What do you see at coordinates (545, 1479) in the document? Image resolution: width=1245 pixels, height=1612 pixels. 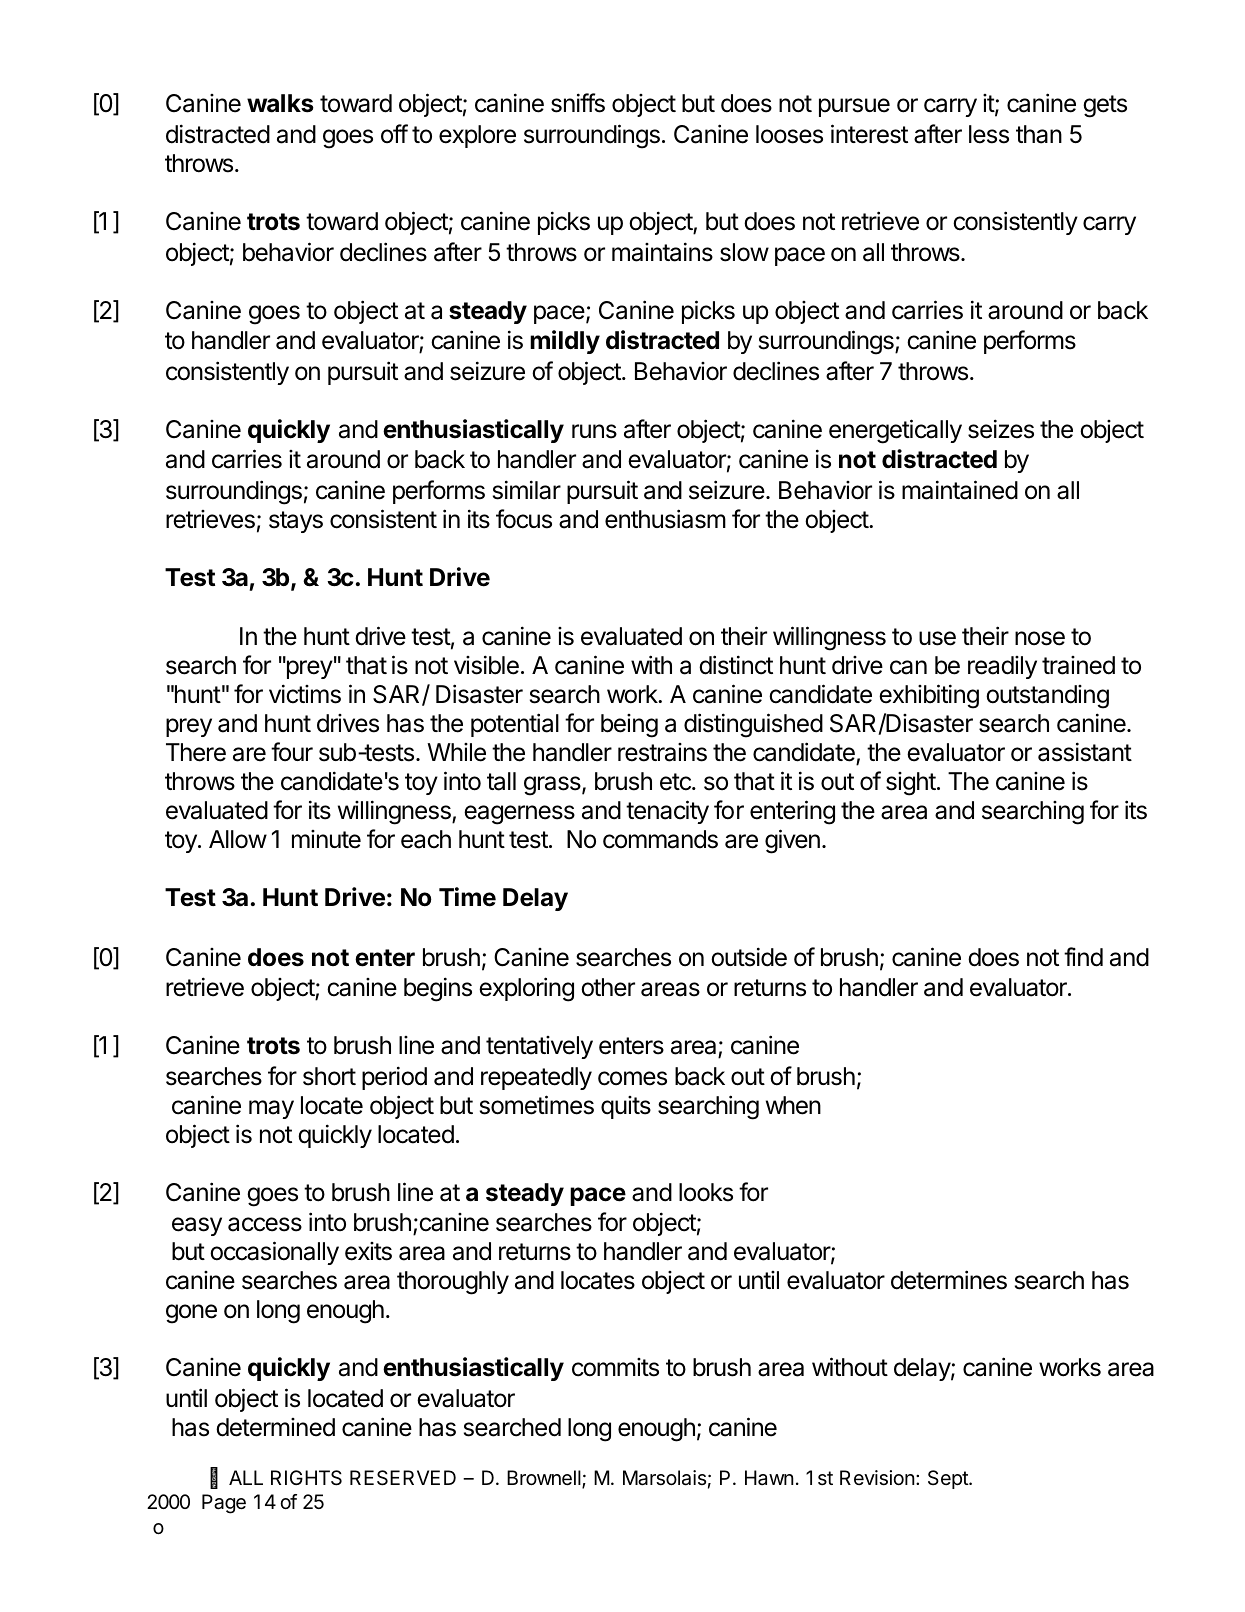 I see `Brownell` at bounding box center [545, 1479].
